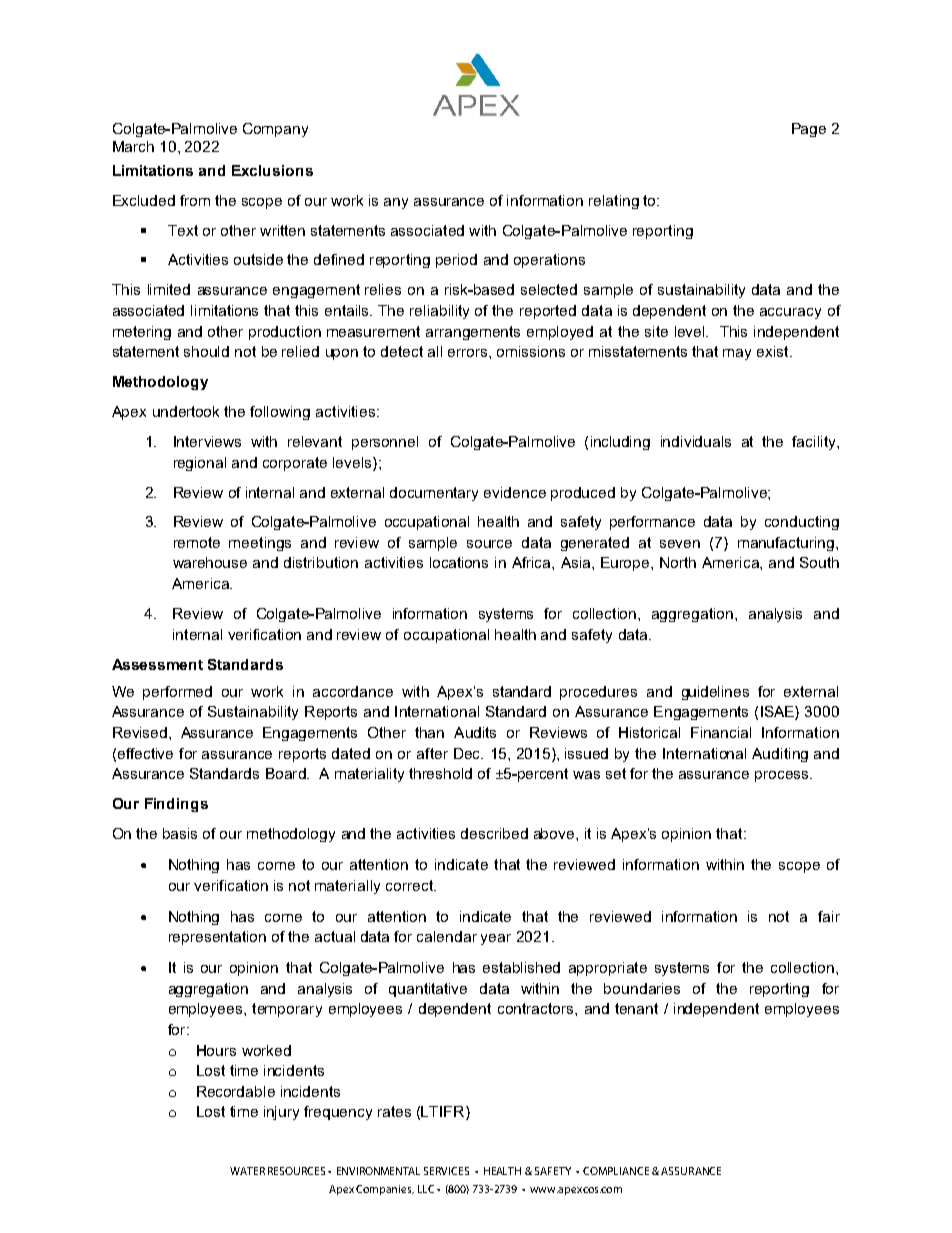 The width and height of the screenshot is (952, 1233). What do you see at coordinates (180, 833) in the screenshot?
I see `basis` at bounding box center [180, 833].
